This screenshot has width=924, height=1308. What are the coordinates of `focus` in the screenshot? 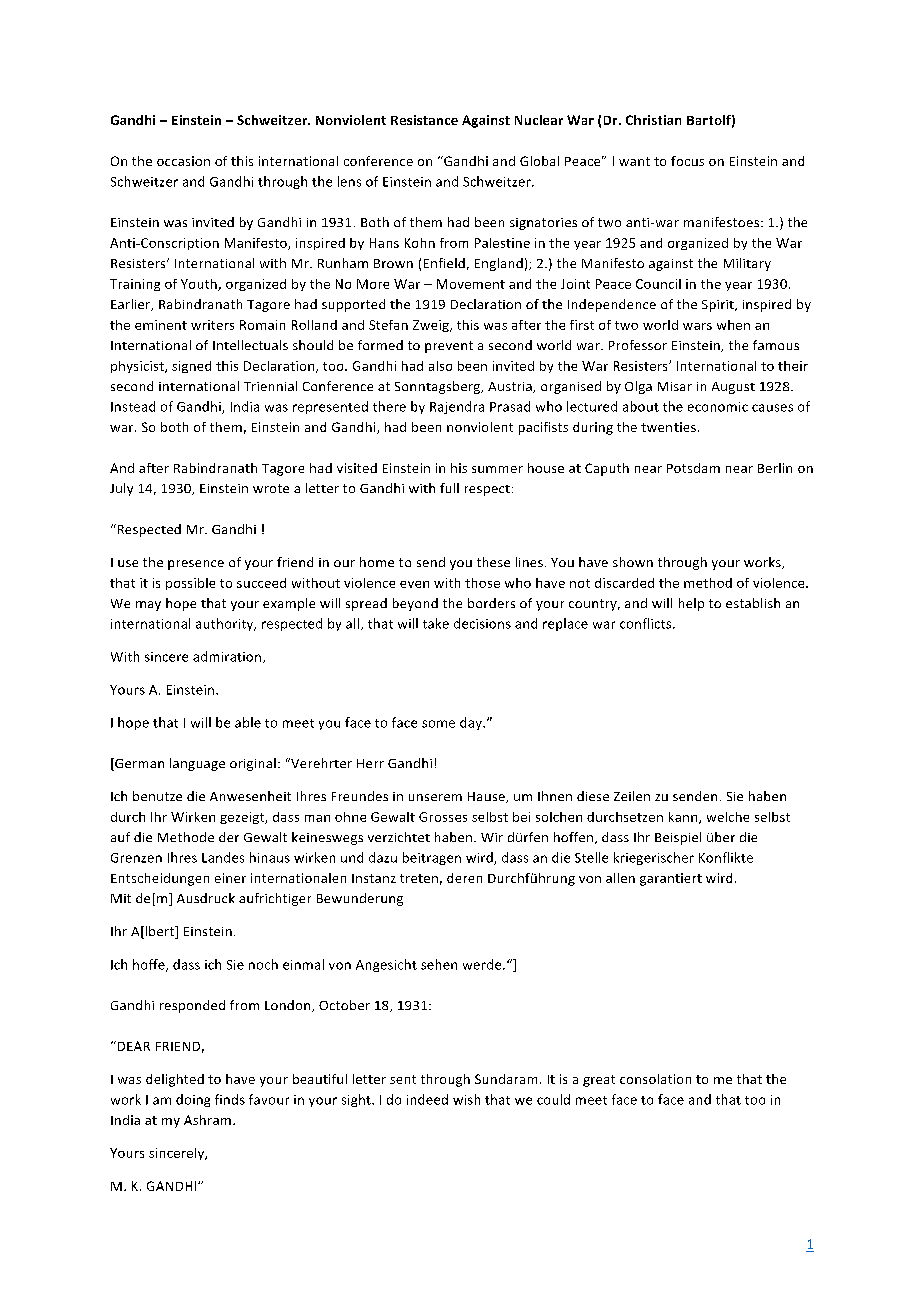 It's located at (687, 161).
